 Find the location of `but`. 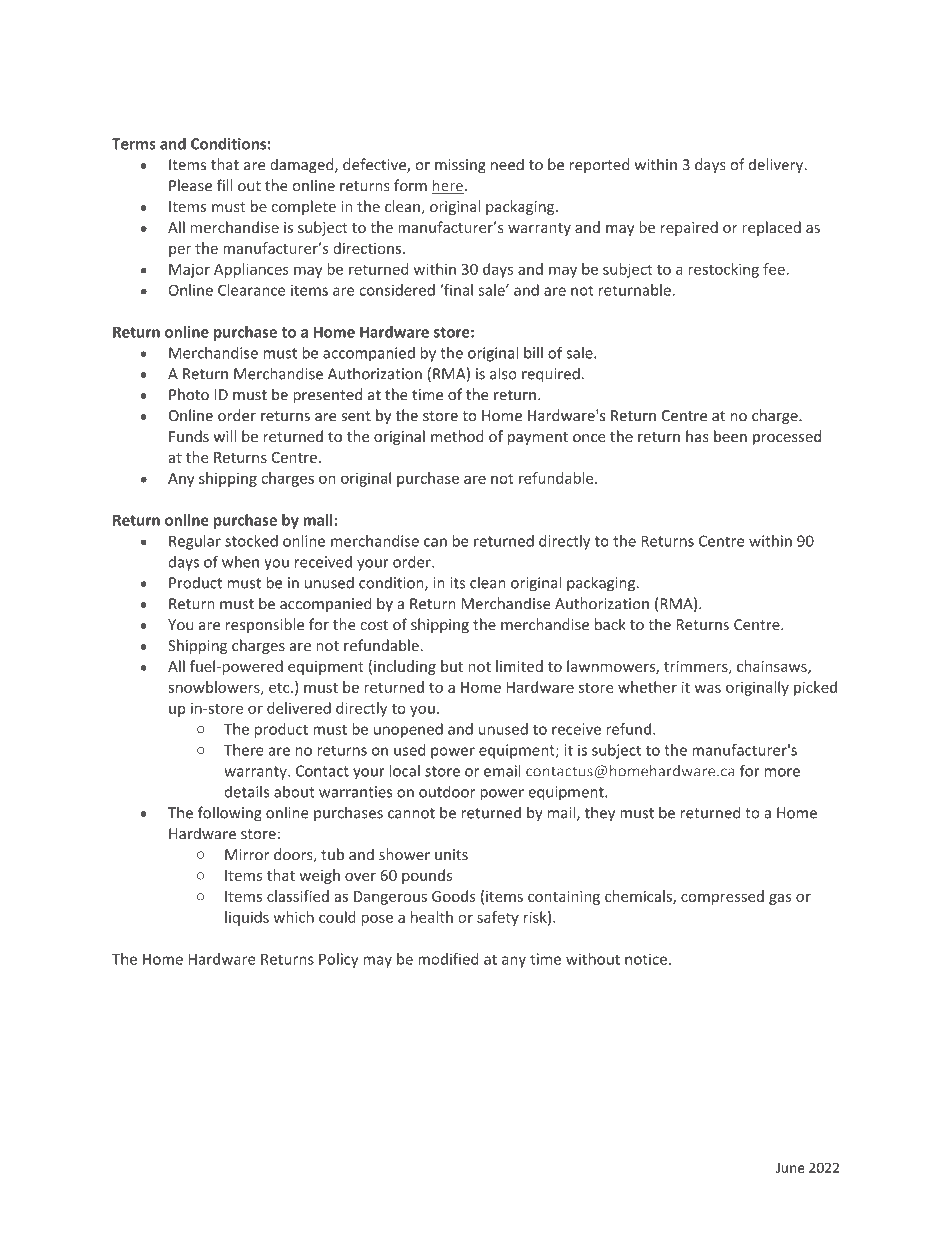

but is located at coordinates (452, 666).
